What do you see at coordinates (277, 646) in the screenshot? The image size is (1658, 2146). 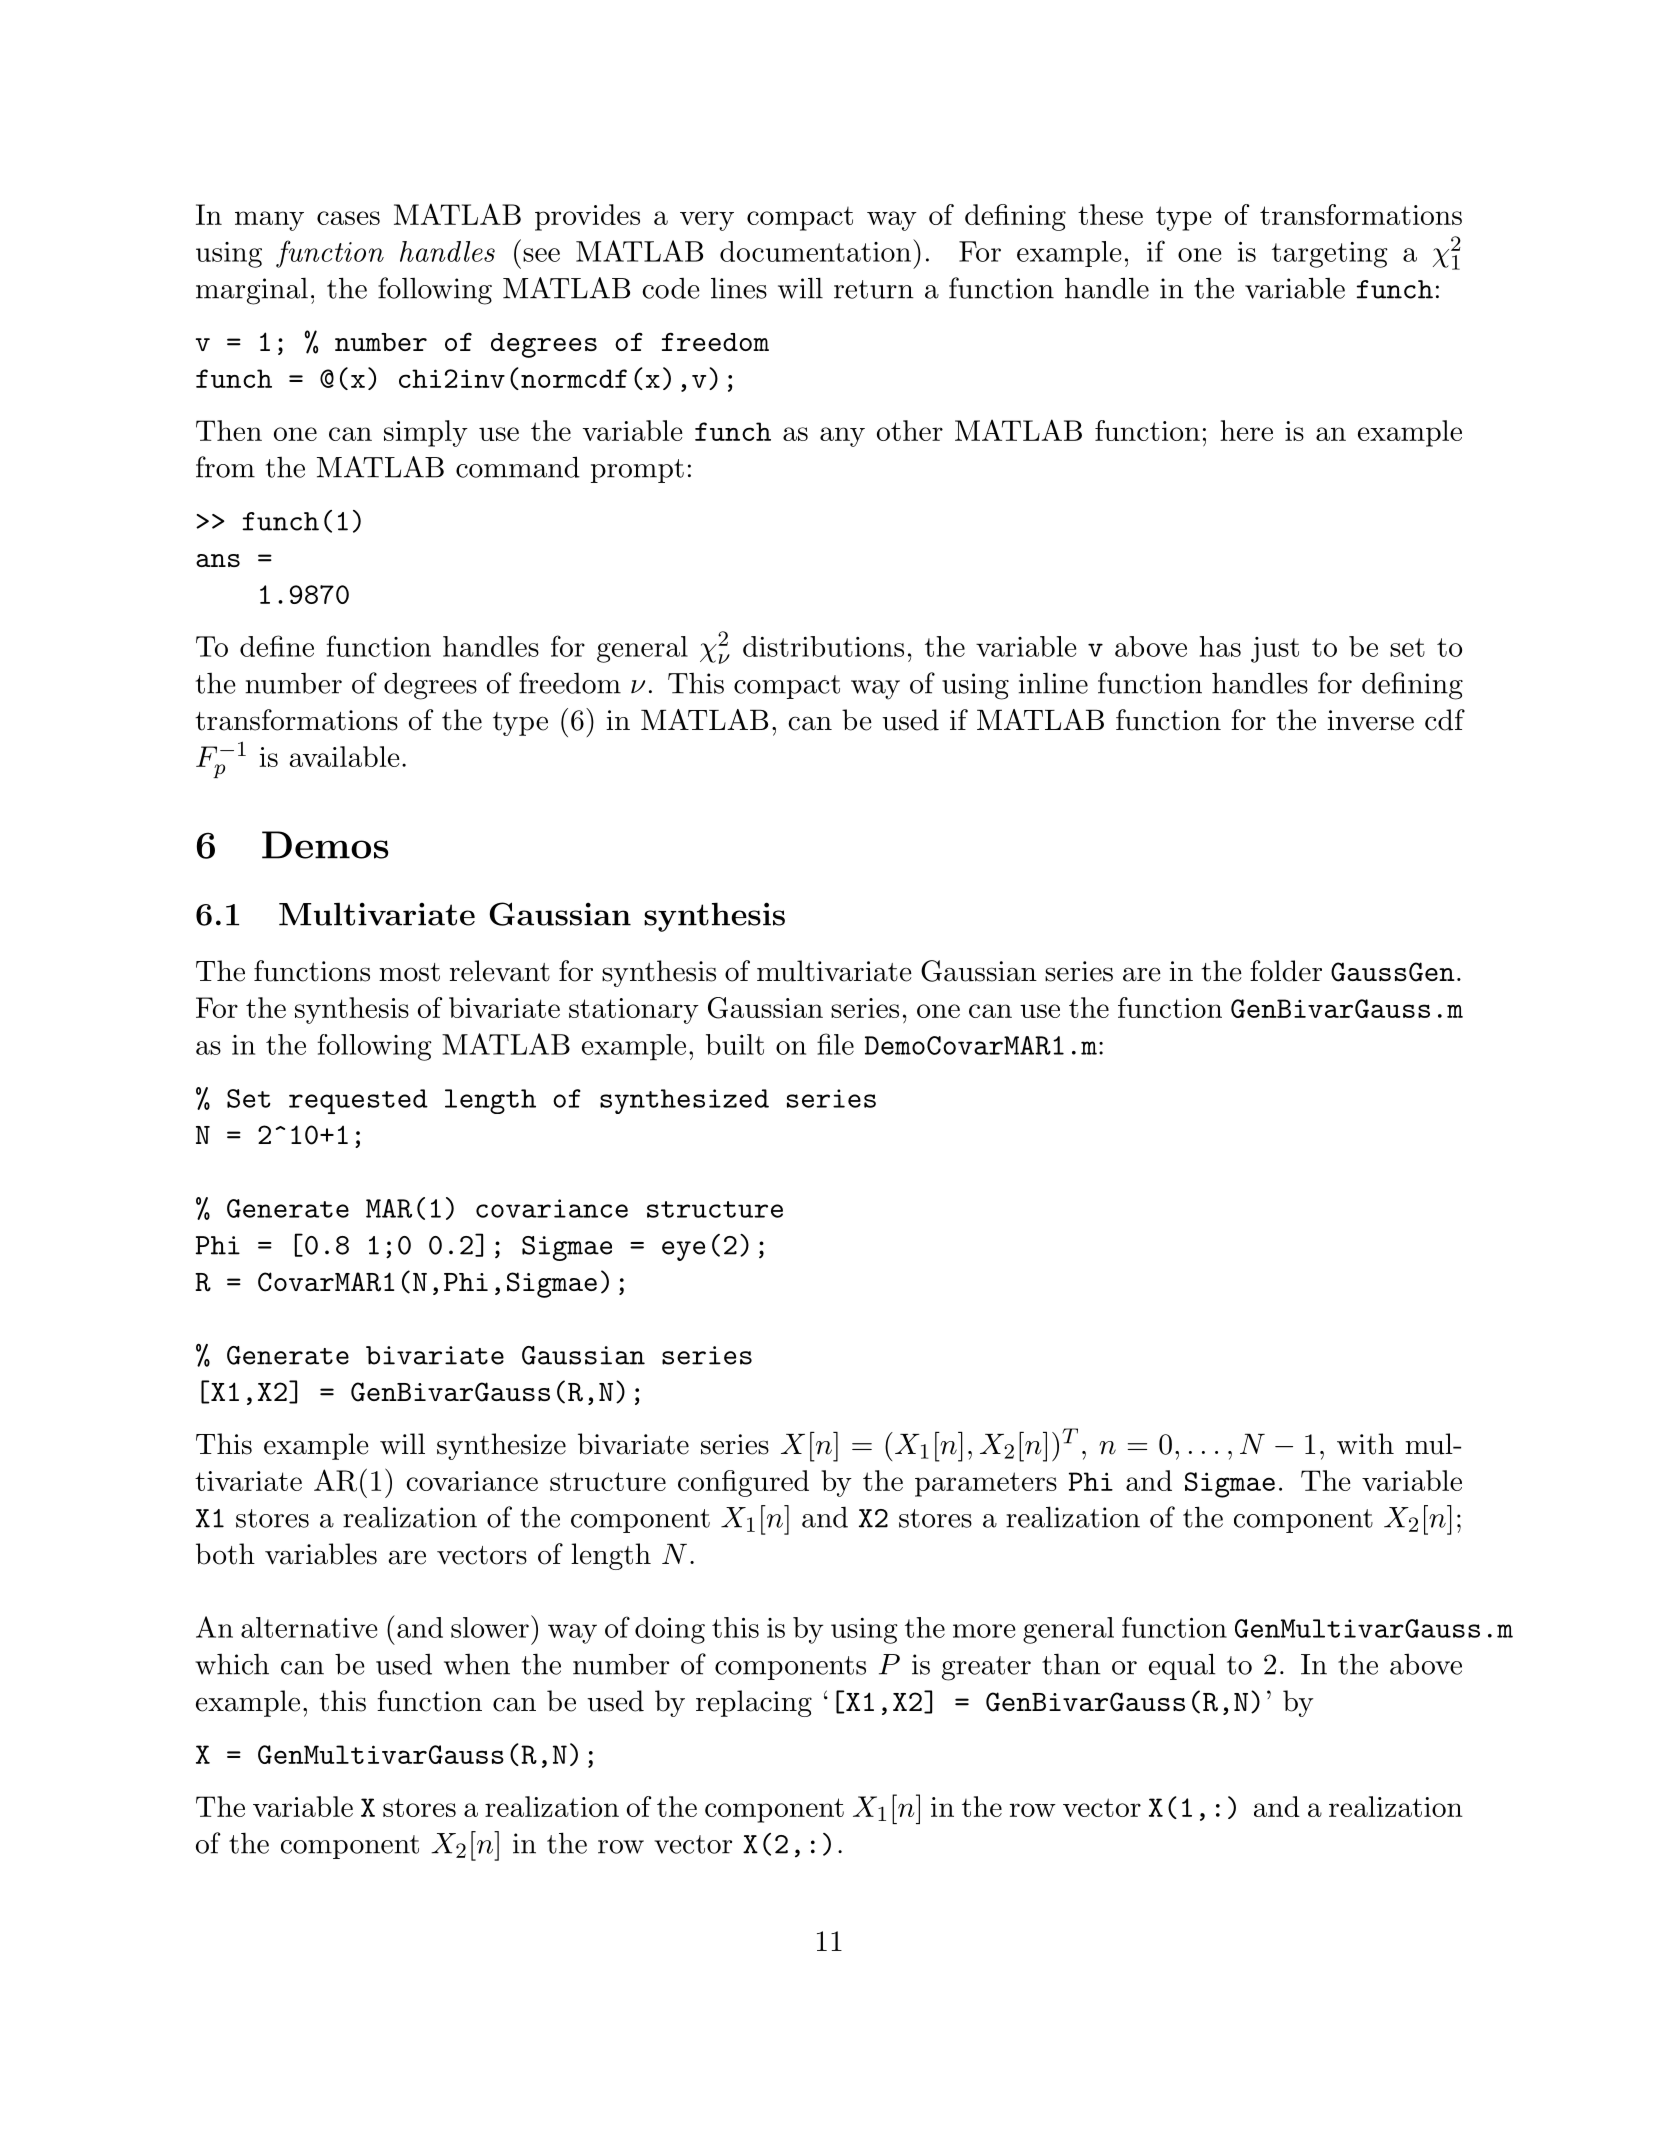 I see `define` at bounding box center [277, 646].
